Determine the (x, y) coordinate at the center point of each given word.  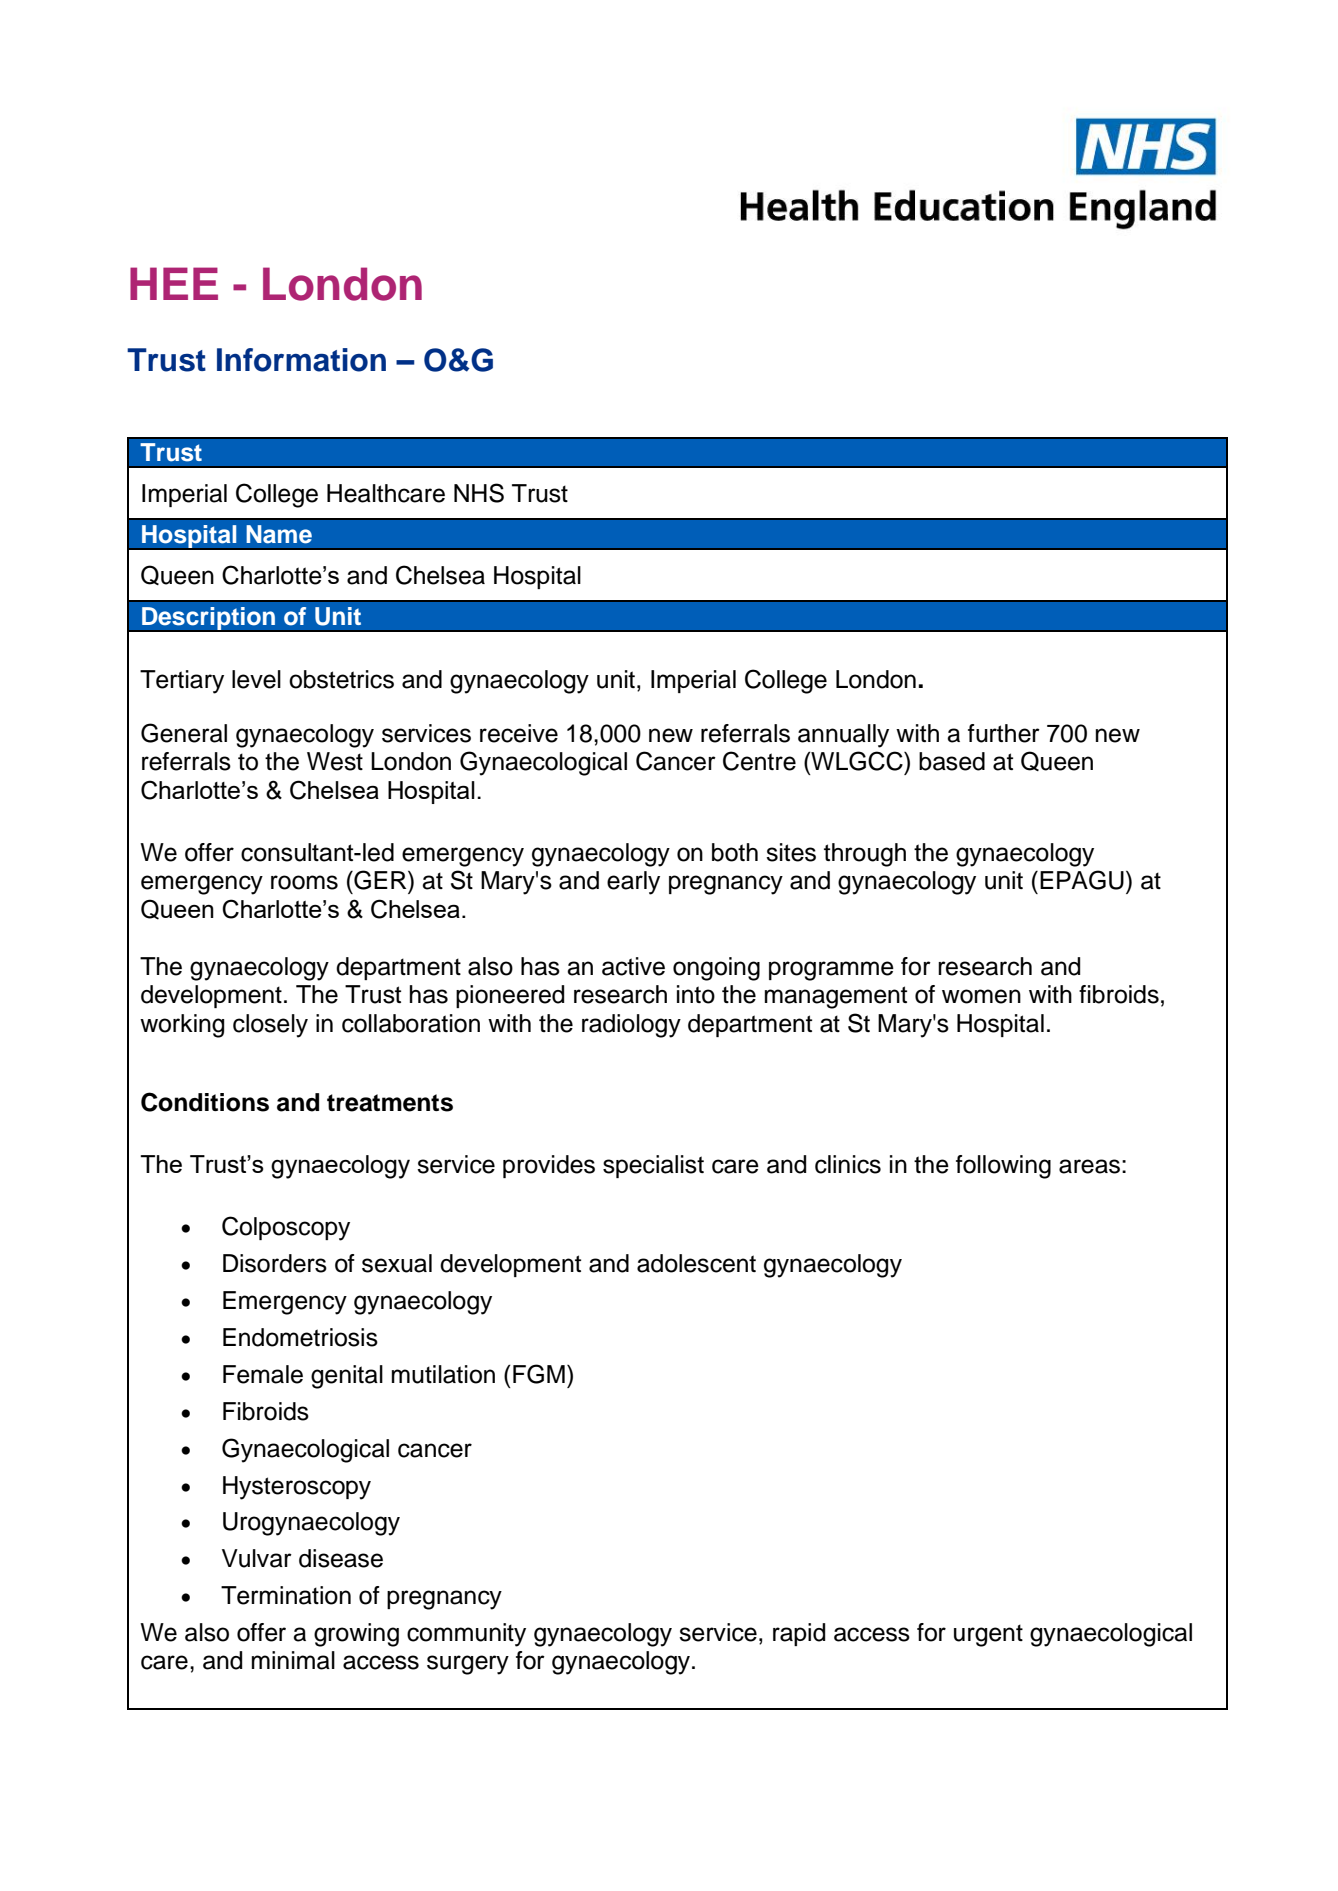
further (1004, 733)
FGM (539, 1374)
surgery (468, 1665)
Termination (286, 1595)
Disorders (275, 1263)
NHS (479, 493)
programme (831, 971)
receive (519, 733)
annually (843, 736)
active (633, 966)
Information (301, 360)
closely (270, 1026)
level (256, 679)
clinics (848, 1164)
